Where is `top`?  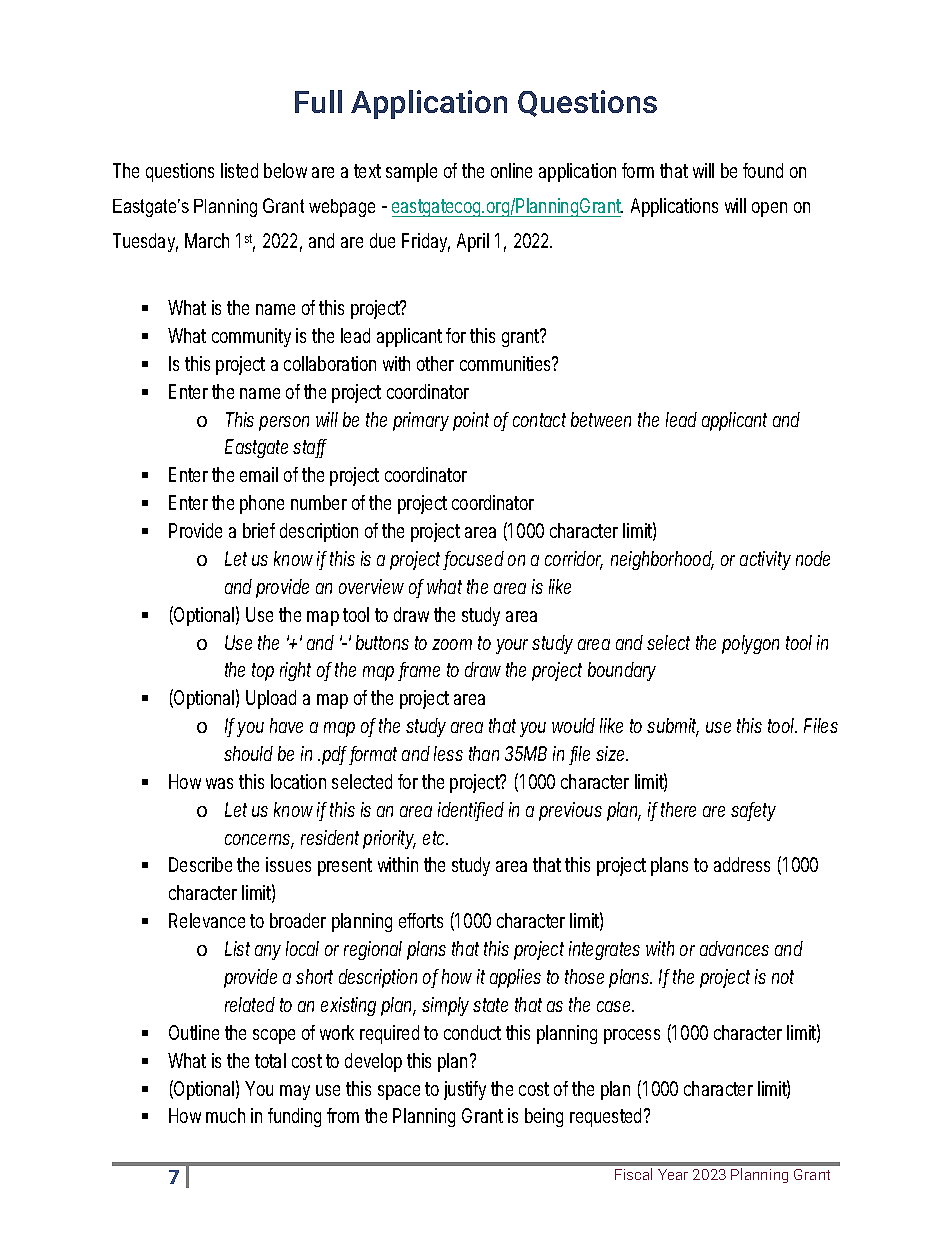 top is located at coordinates (263, 672).
